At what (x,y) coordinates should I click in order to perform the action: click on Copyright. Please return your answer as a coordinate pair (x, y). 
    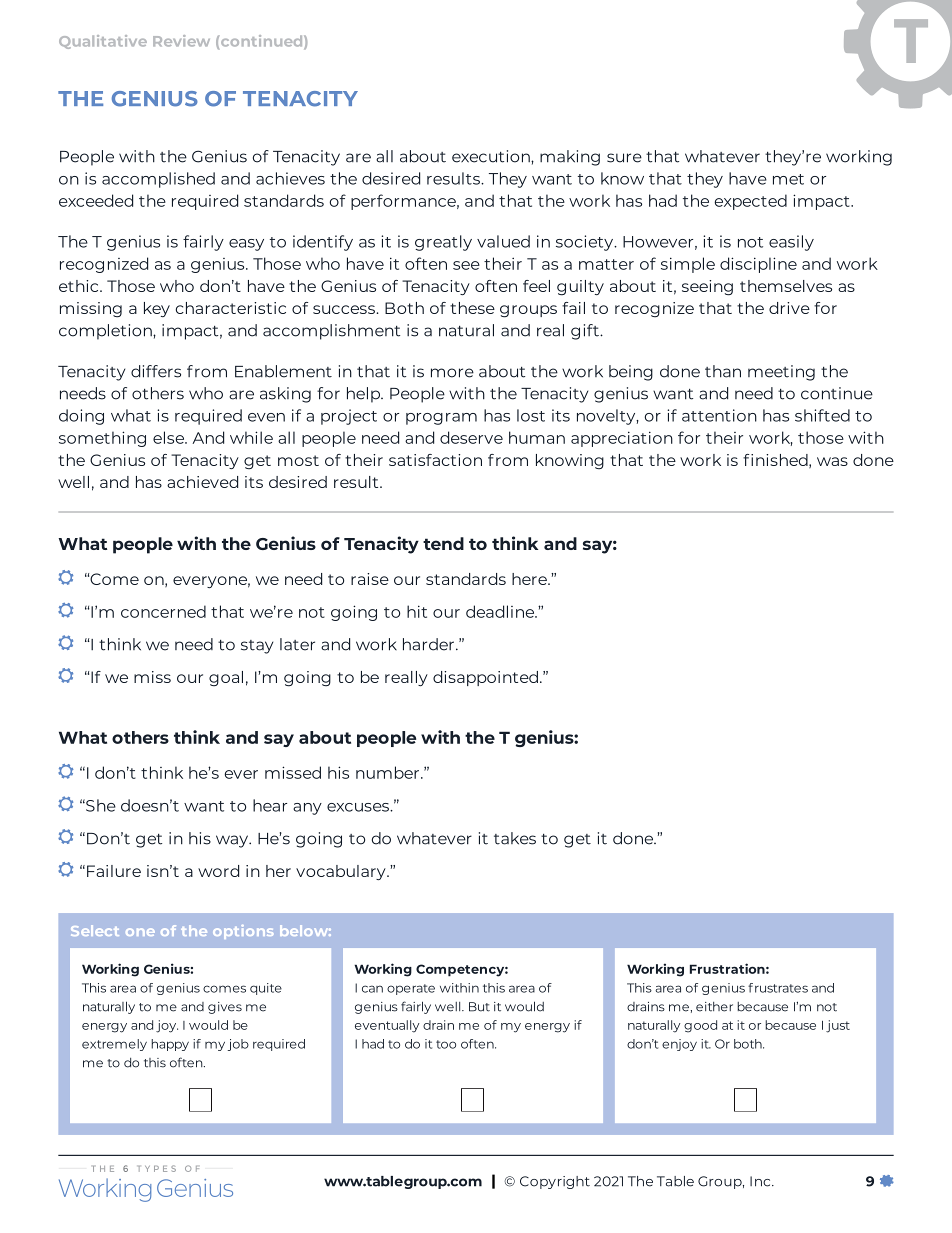
    Looking at the image, I should click on (555, 1182).
